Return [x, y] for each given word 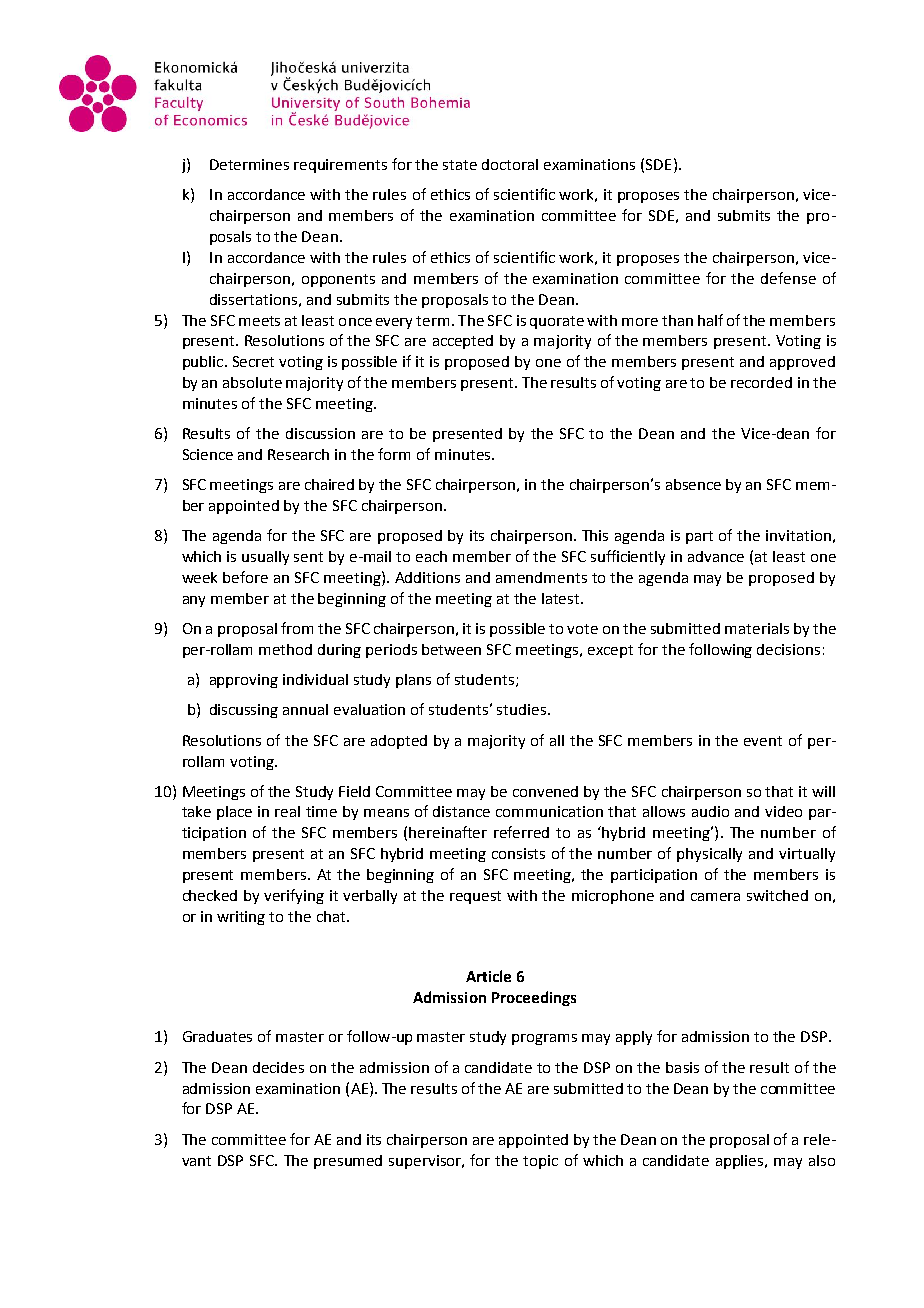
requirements [340, 166]
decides [278, 1067]
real [287, 811]
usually [265, 558]
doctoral [510, 164]
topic [540, 1162]
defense [788, 278]
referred [521, 832]
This [595, 535]
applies [741, 1162]
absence [693, 484]
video [783, 811]
